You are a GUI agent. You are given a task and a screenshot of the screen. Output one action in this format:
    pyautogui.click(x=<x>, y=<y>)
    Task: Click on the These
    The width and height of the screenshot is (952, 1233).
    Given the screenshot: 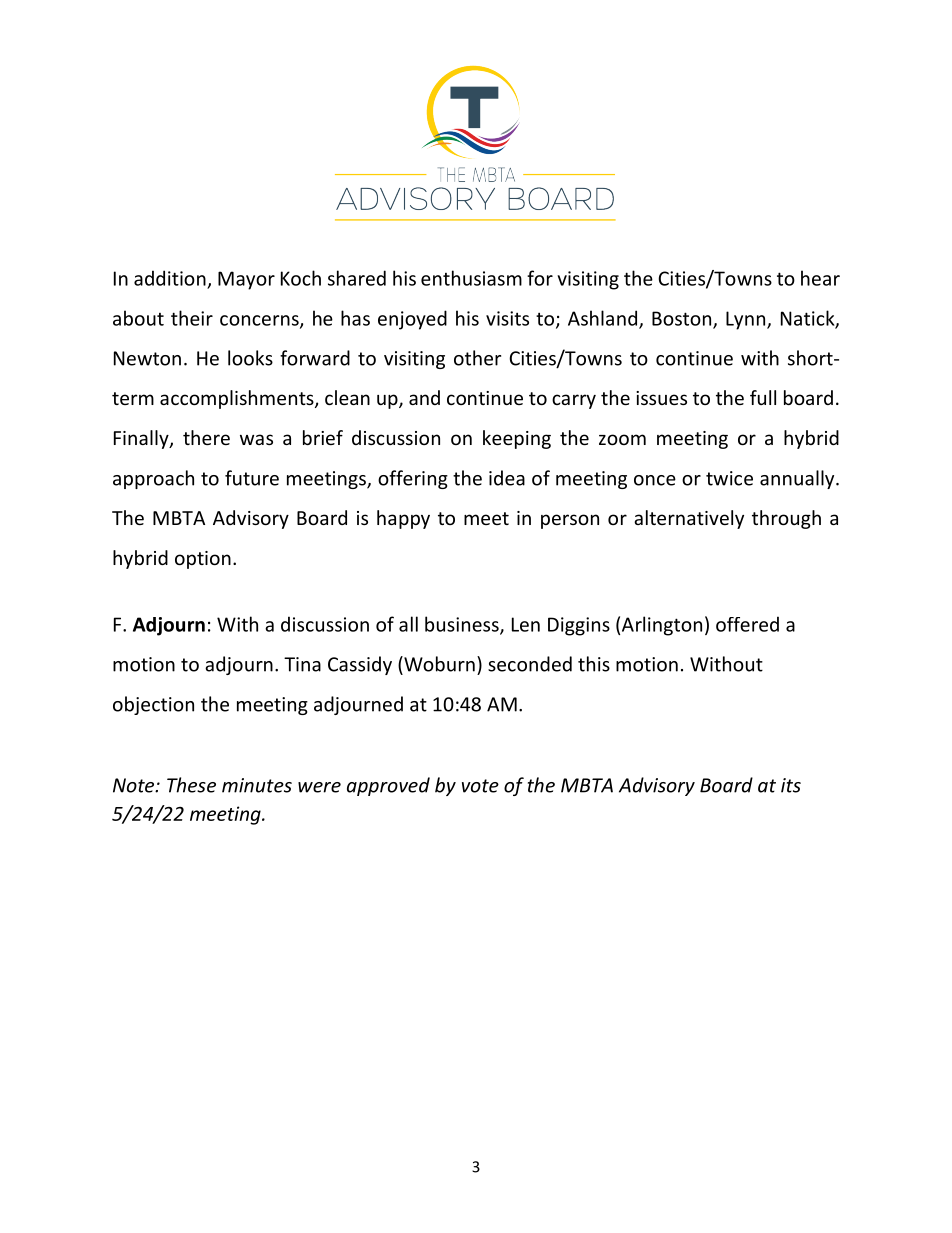 What is the action you would take?
    pyautogui.click(x=191, y=785)
